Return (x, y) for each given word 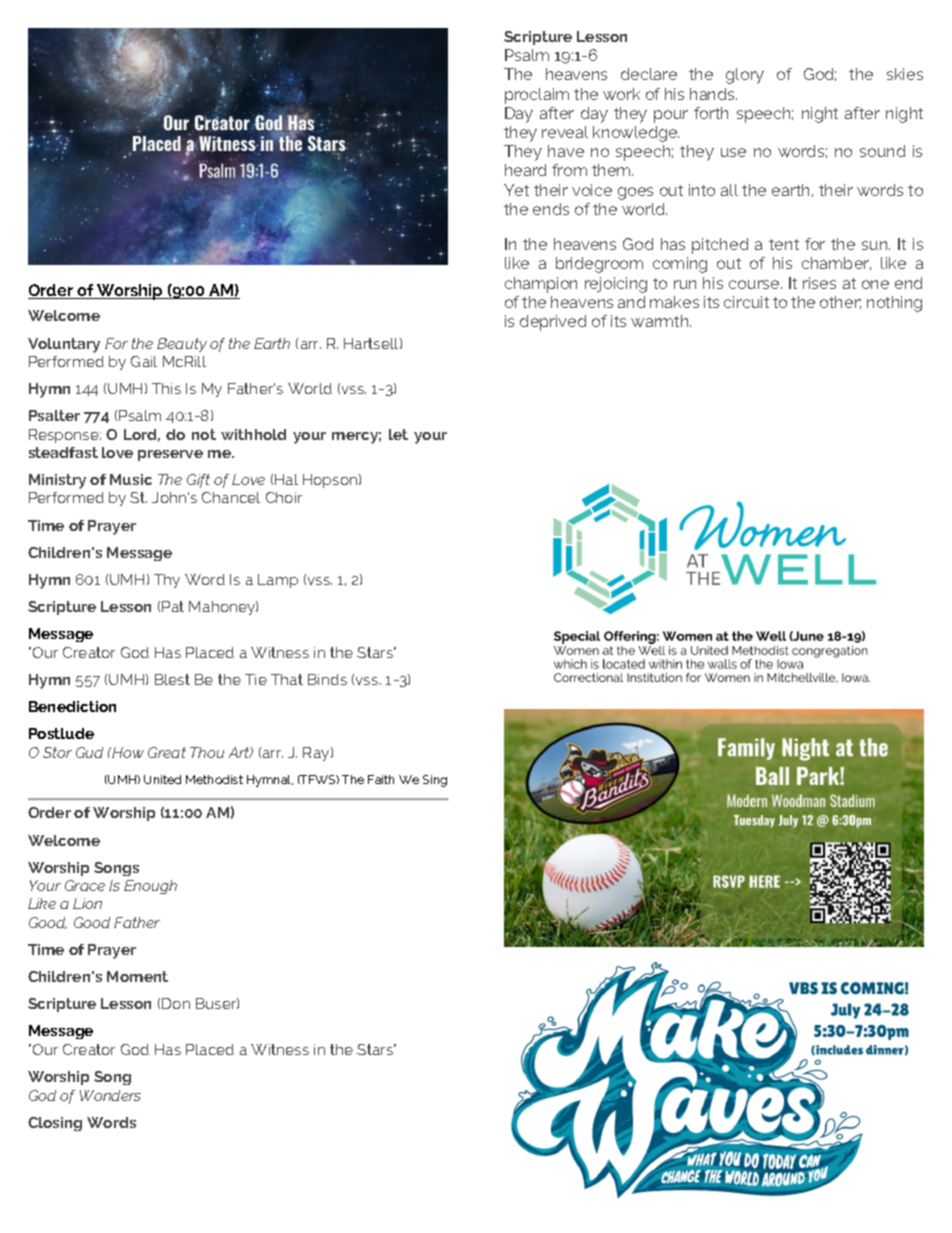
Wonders (110, 1095)
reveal (565, 132)
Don (176, 1003)
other (840, 302)
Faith (381, 779)
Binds (327, 679)
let (398, 434)
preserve (170, 455)
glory (745, 76)
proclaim (537, 96)
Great (167, 752)
